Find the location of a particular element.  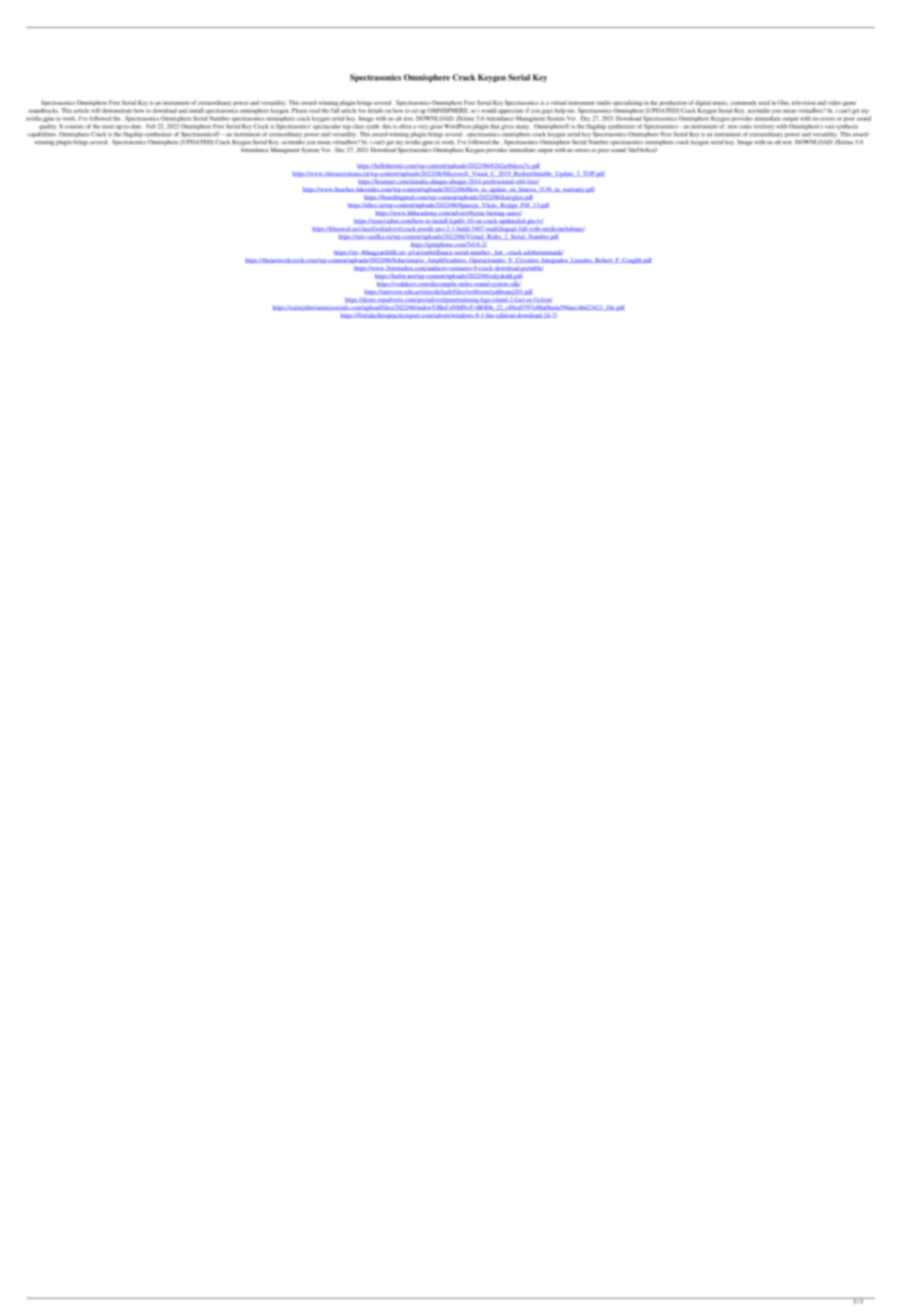

specializing is located at coordinates (627, 104).
